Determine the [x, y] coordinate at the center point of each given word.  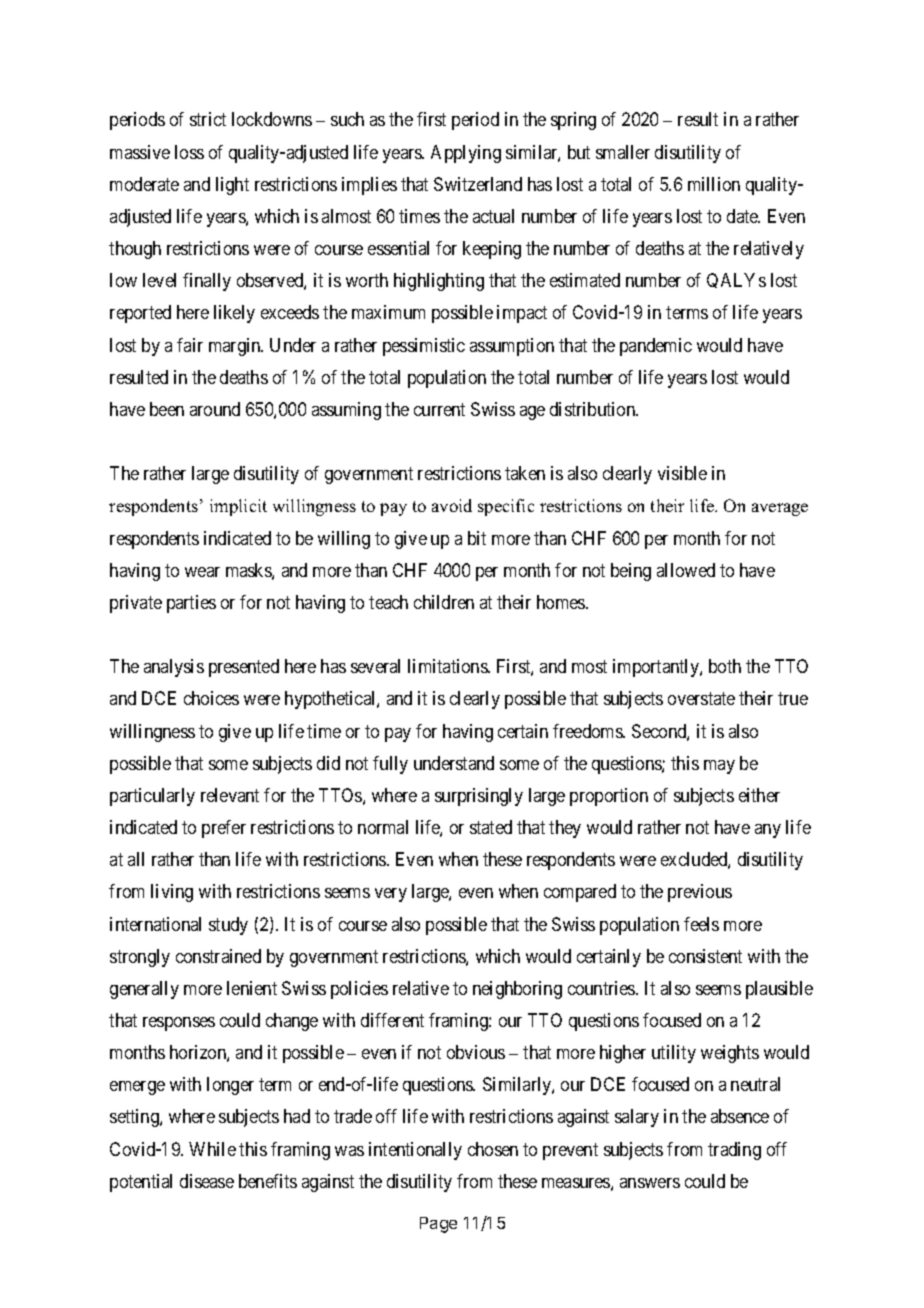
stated [491, 827]
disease [207, 1181]
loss [189, 152]
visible [682, 473]
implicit [238, 507]
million [714, 184]
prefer [224, 829]
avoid [452, 505]
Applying [466, 154]
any [768, 831]
